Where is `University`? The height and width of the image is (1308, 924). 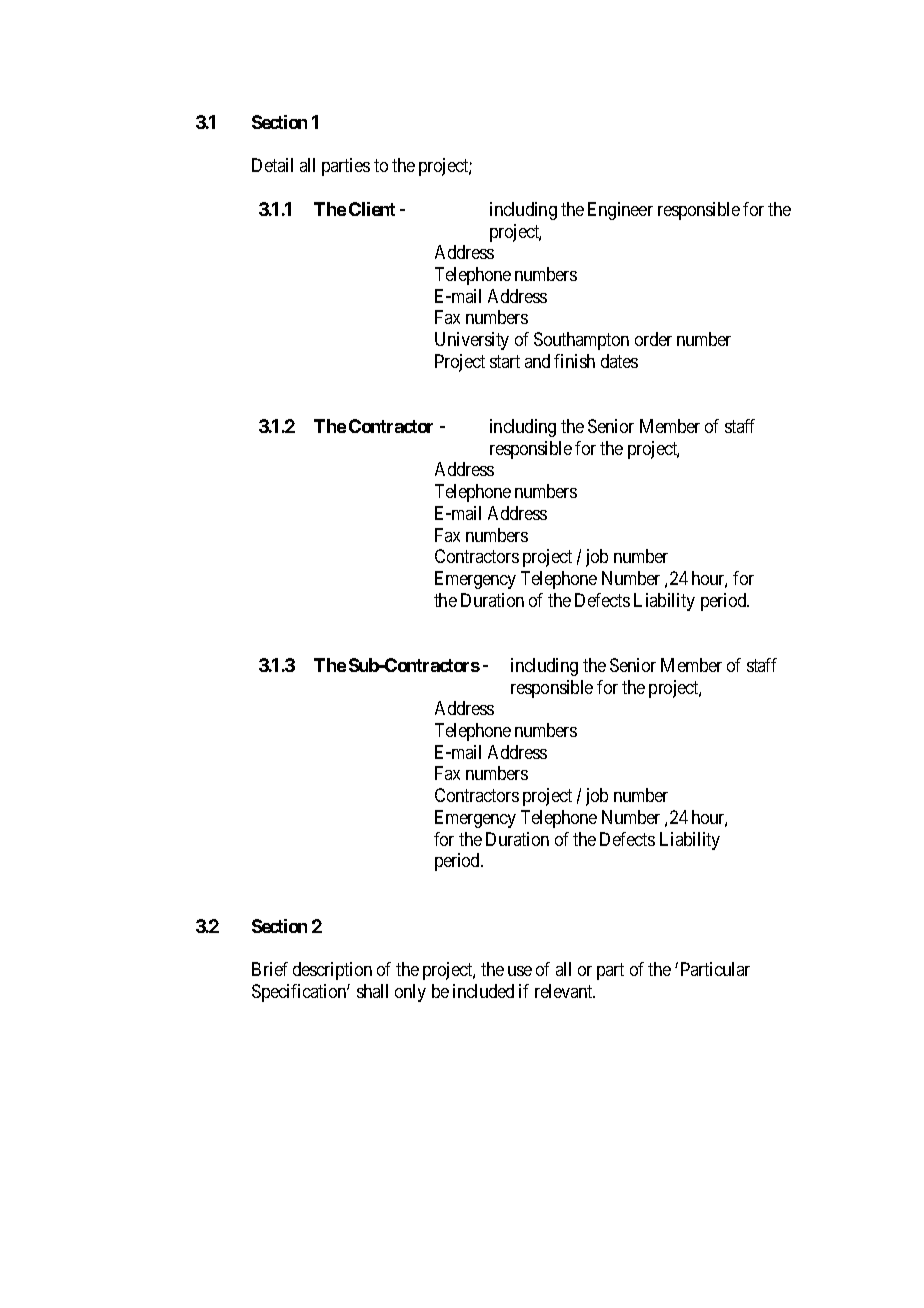 University is located at coordinates (472, 341).
